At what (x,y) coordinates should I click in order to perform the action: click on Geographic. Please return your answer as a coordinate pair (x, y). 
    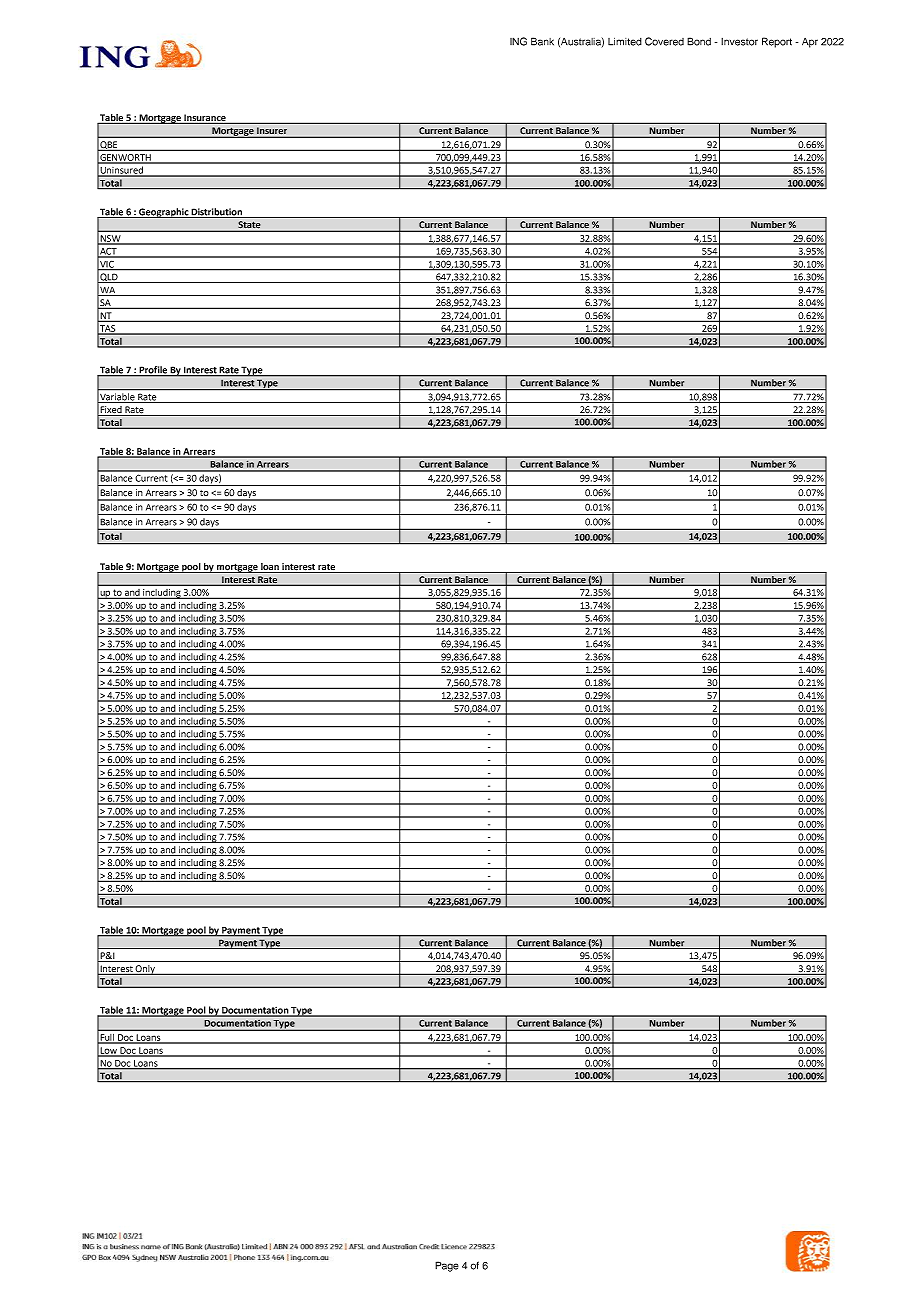
    Looking at the image, I should click on (163, 213).
